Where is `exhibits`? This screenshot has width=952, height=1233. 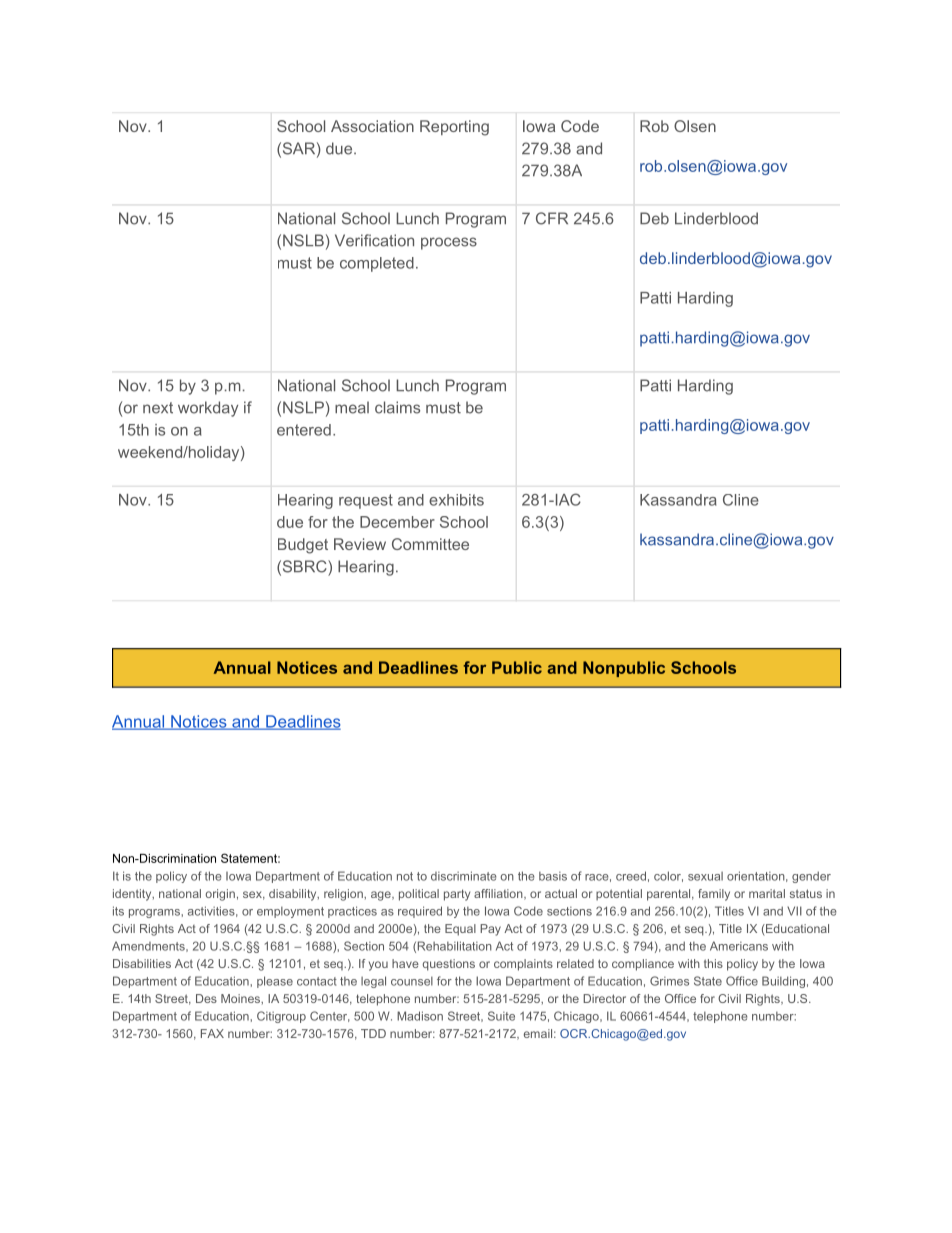 exhibits is located at coordinates (456, 500).
